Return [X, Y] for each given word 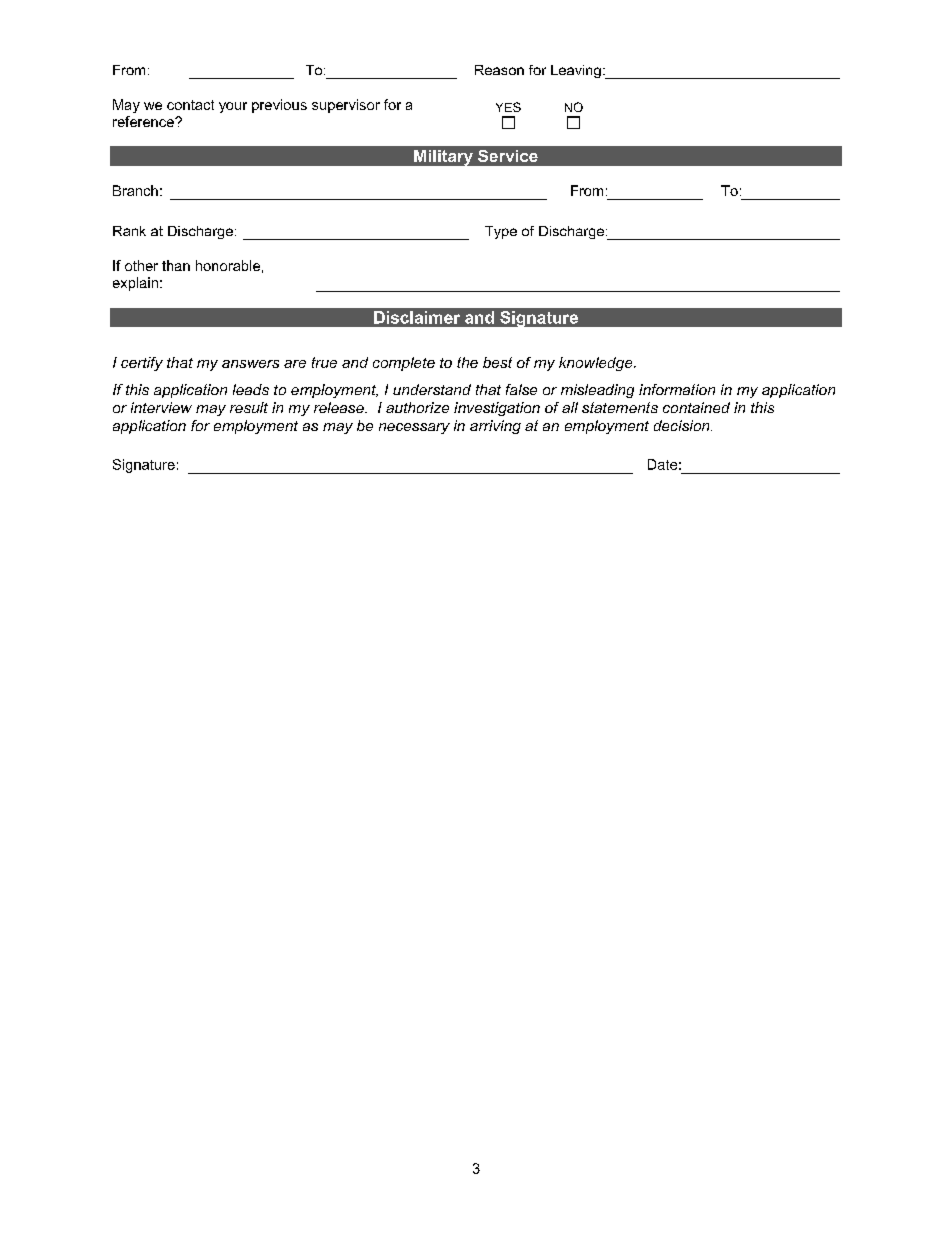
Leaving [576, 71]
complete [404, 364]
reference [144, 121]
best [497, 362]
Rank [129, 231]
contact [190, 105]
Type [501, 232]
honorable [228, 265]
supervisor [346, 106]
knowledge [597, 364]
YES [508, 107]
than [176, 265]
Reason [499, 70]
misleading [597, 391]
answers [250, 364]
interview [161, 407]
